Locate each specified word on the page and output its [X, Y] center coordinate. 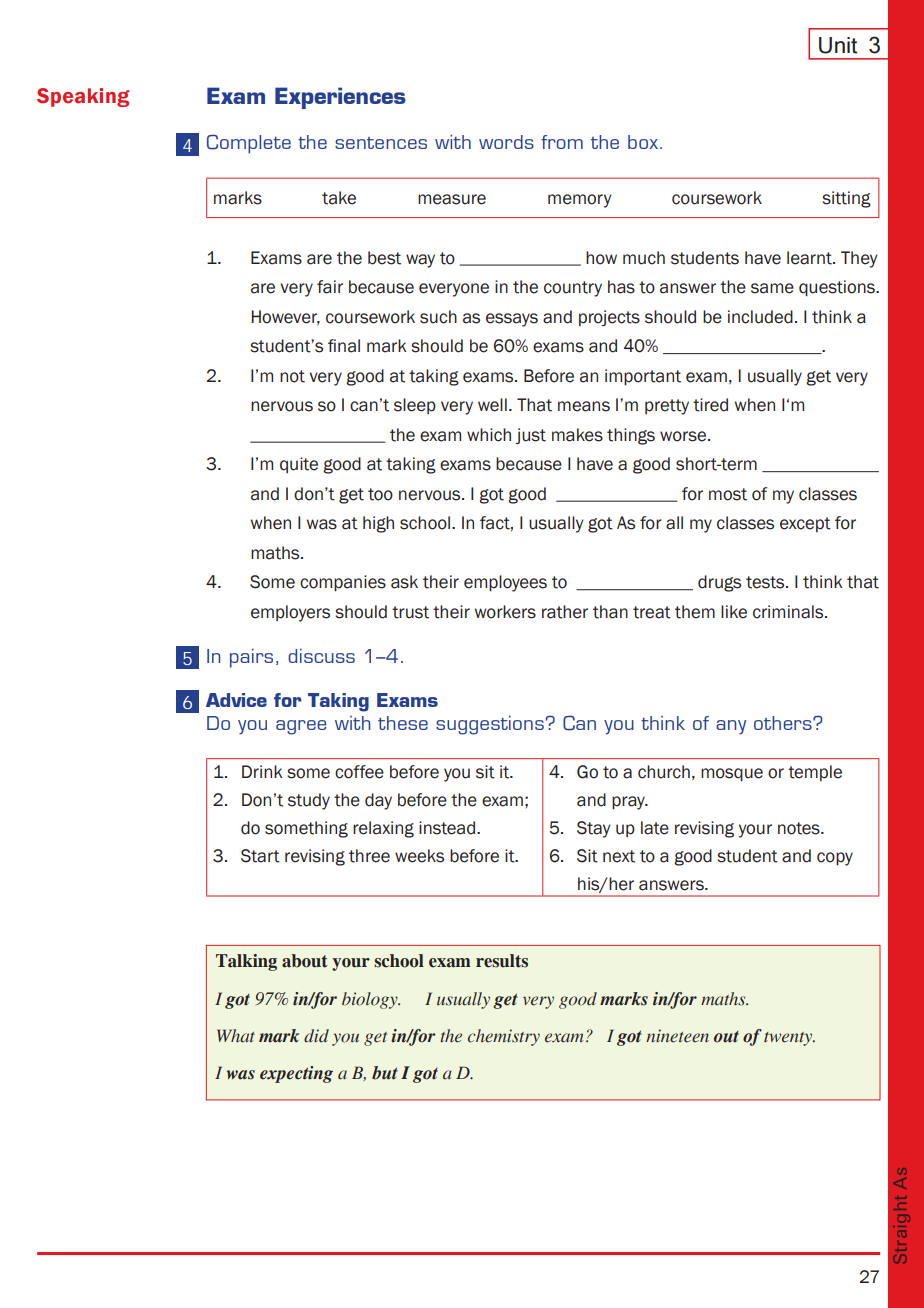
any [731, 727]
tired [710, 405]
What [236, 1036]
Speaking [83, 97]
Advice [236, 700]
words [506, 142]
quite [299, 465]
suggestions [490, 725]
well [492, 405]
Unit [838, 45]
